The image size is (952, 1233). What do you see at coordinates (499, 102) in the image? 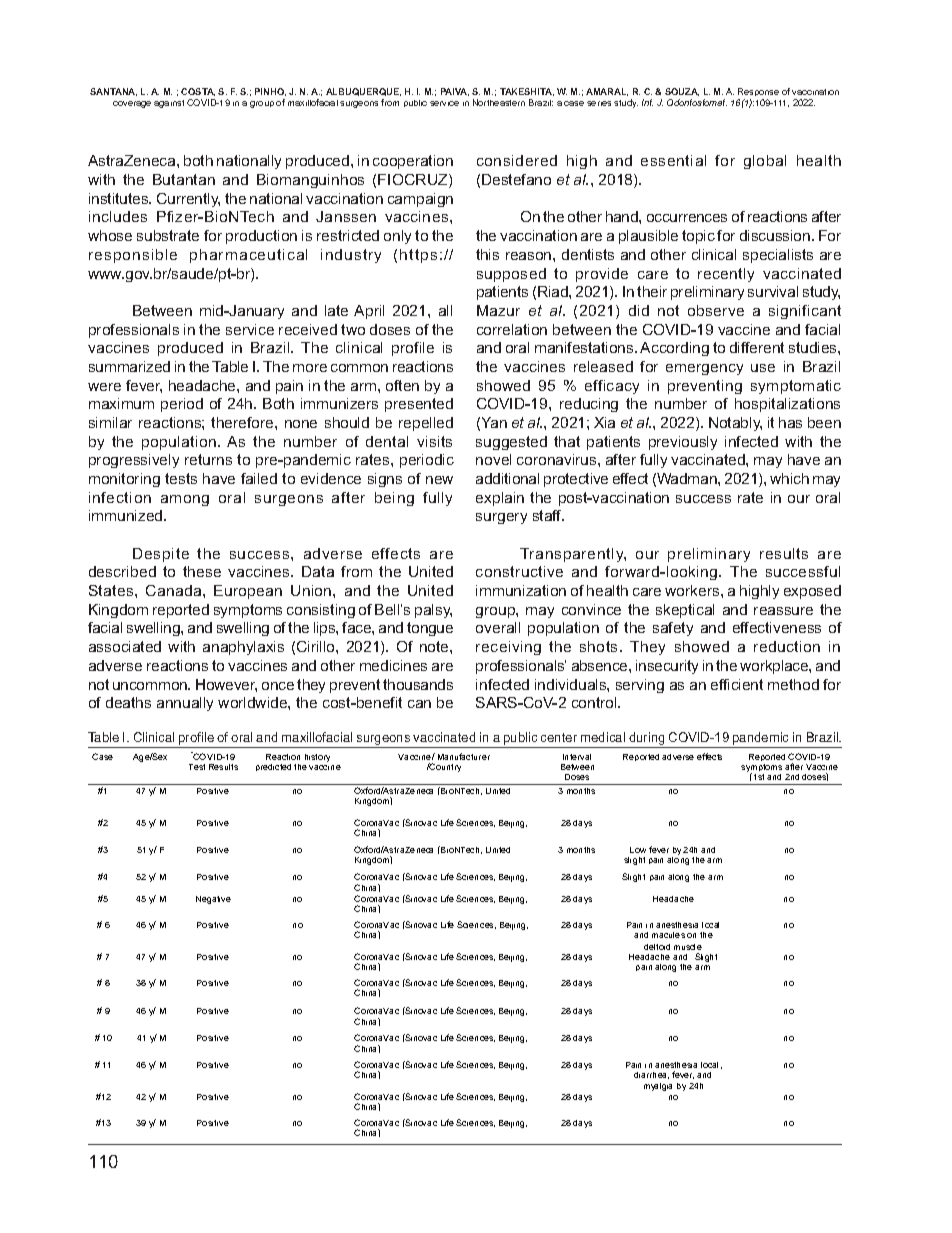
I see `Northeastern` at bounding box center [499, 102].
